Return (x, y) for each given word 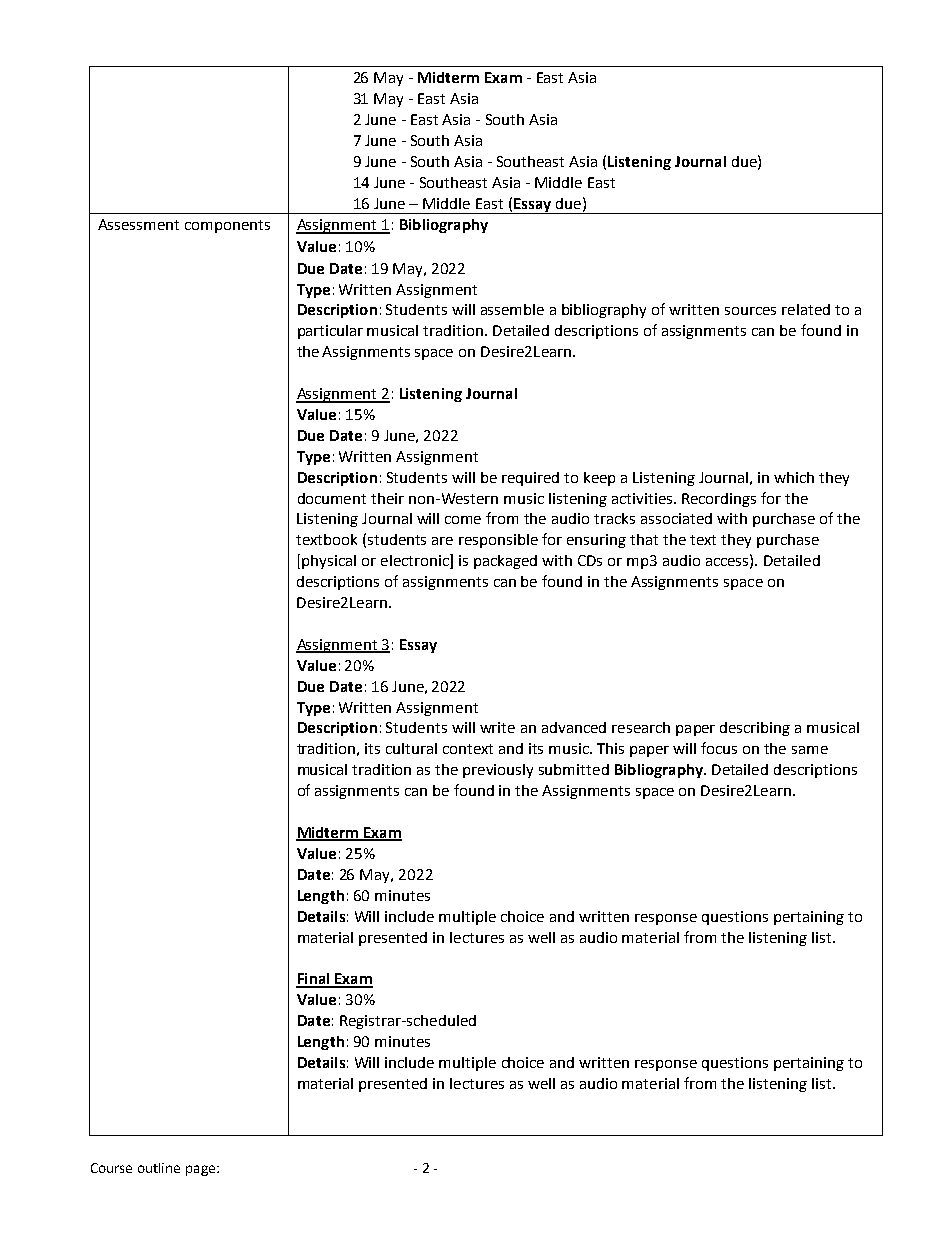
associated (676, 518)
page (202, 1170)
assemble (512, 309)
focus (719, 748)
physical (329, 562)
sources (750, 311)
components (227, 226)
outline (159, 1168)
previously (498, 771)
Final (314, 980)
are (442, 541)
